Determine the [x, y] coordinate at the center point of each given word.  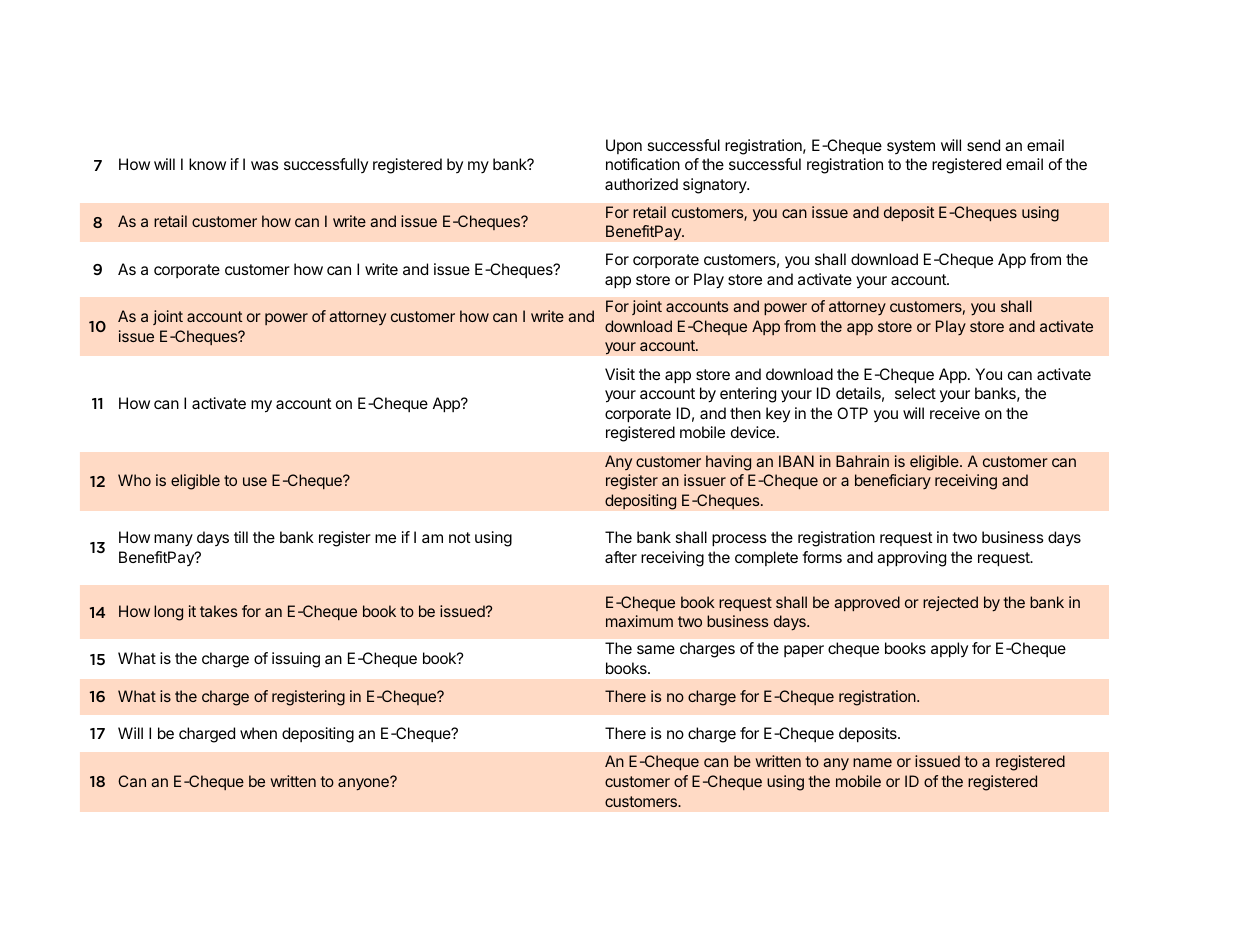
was [265, 165]
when [258, 733]
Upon [624, 146]
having [728, 463]
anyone [364, 784]
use [255, 481]
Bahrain [862, 461]
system [911, 147]
